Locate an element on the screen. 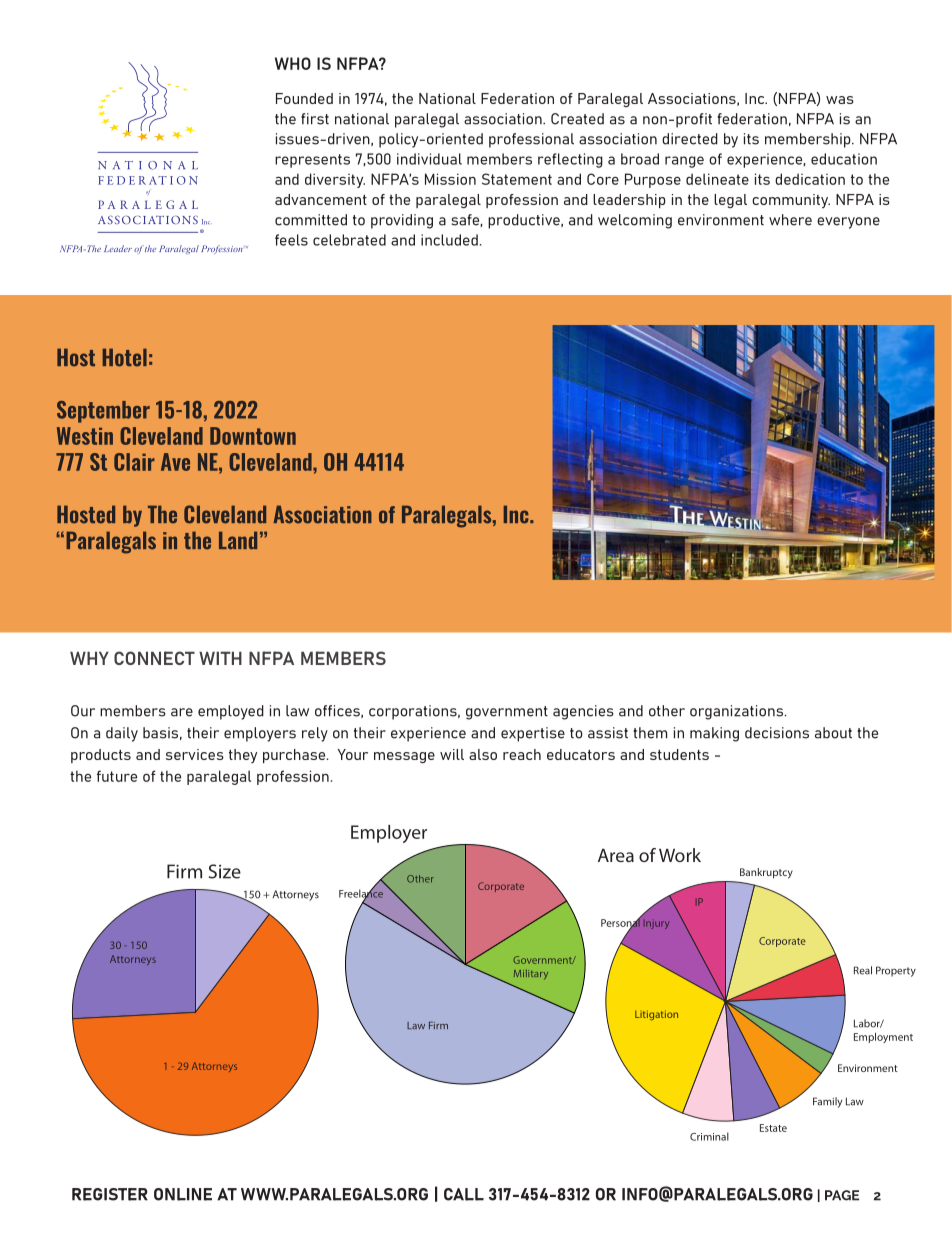 Image resolution: width=952 pixels, height=1233 pixels. was is located at coordinates (840, 100).
